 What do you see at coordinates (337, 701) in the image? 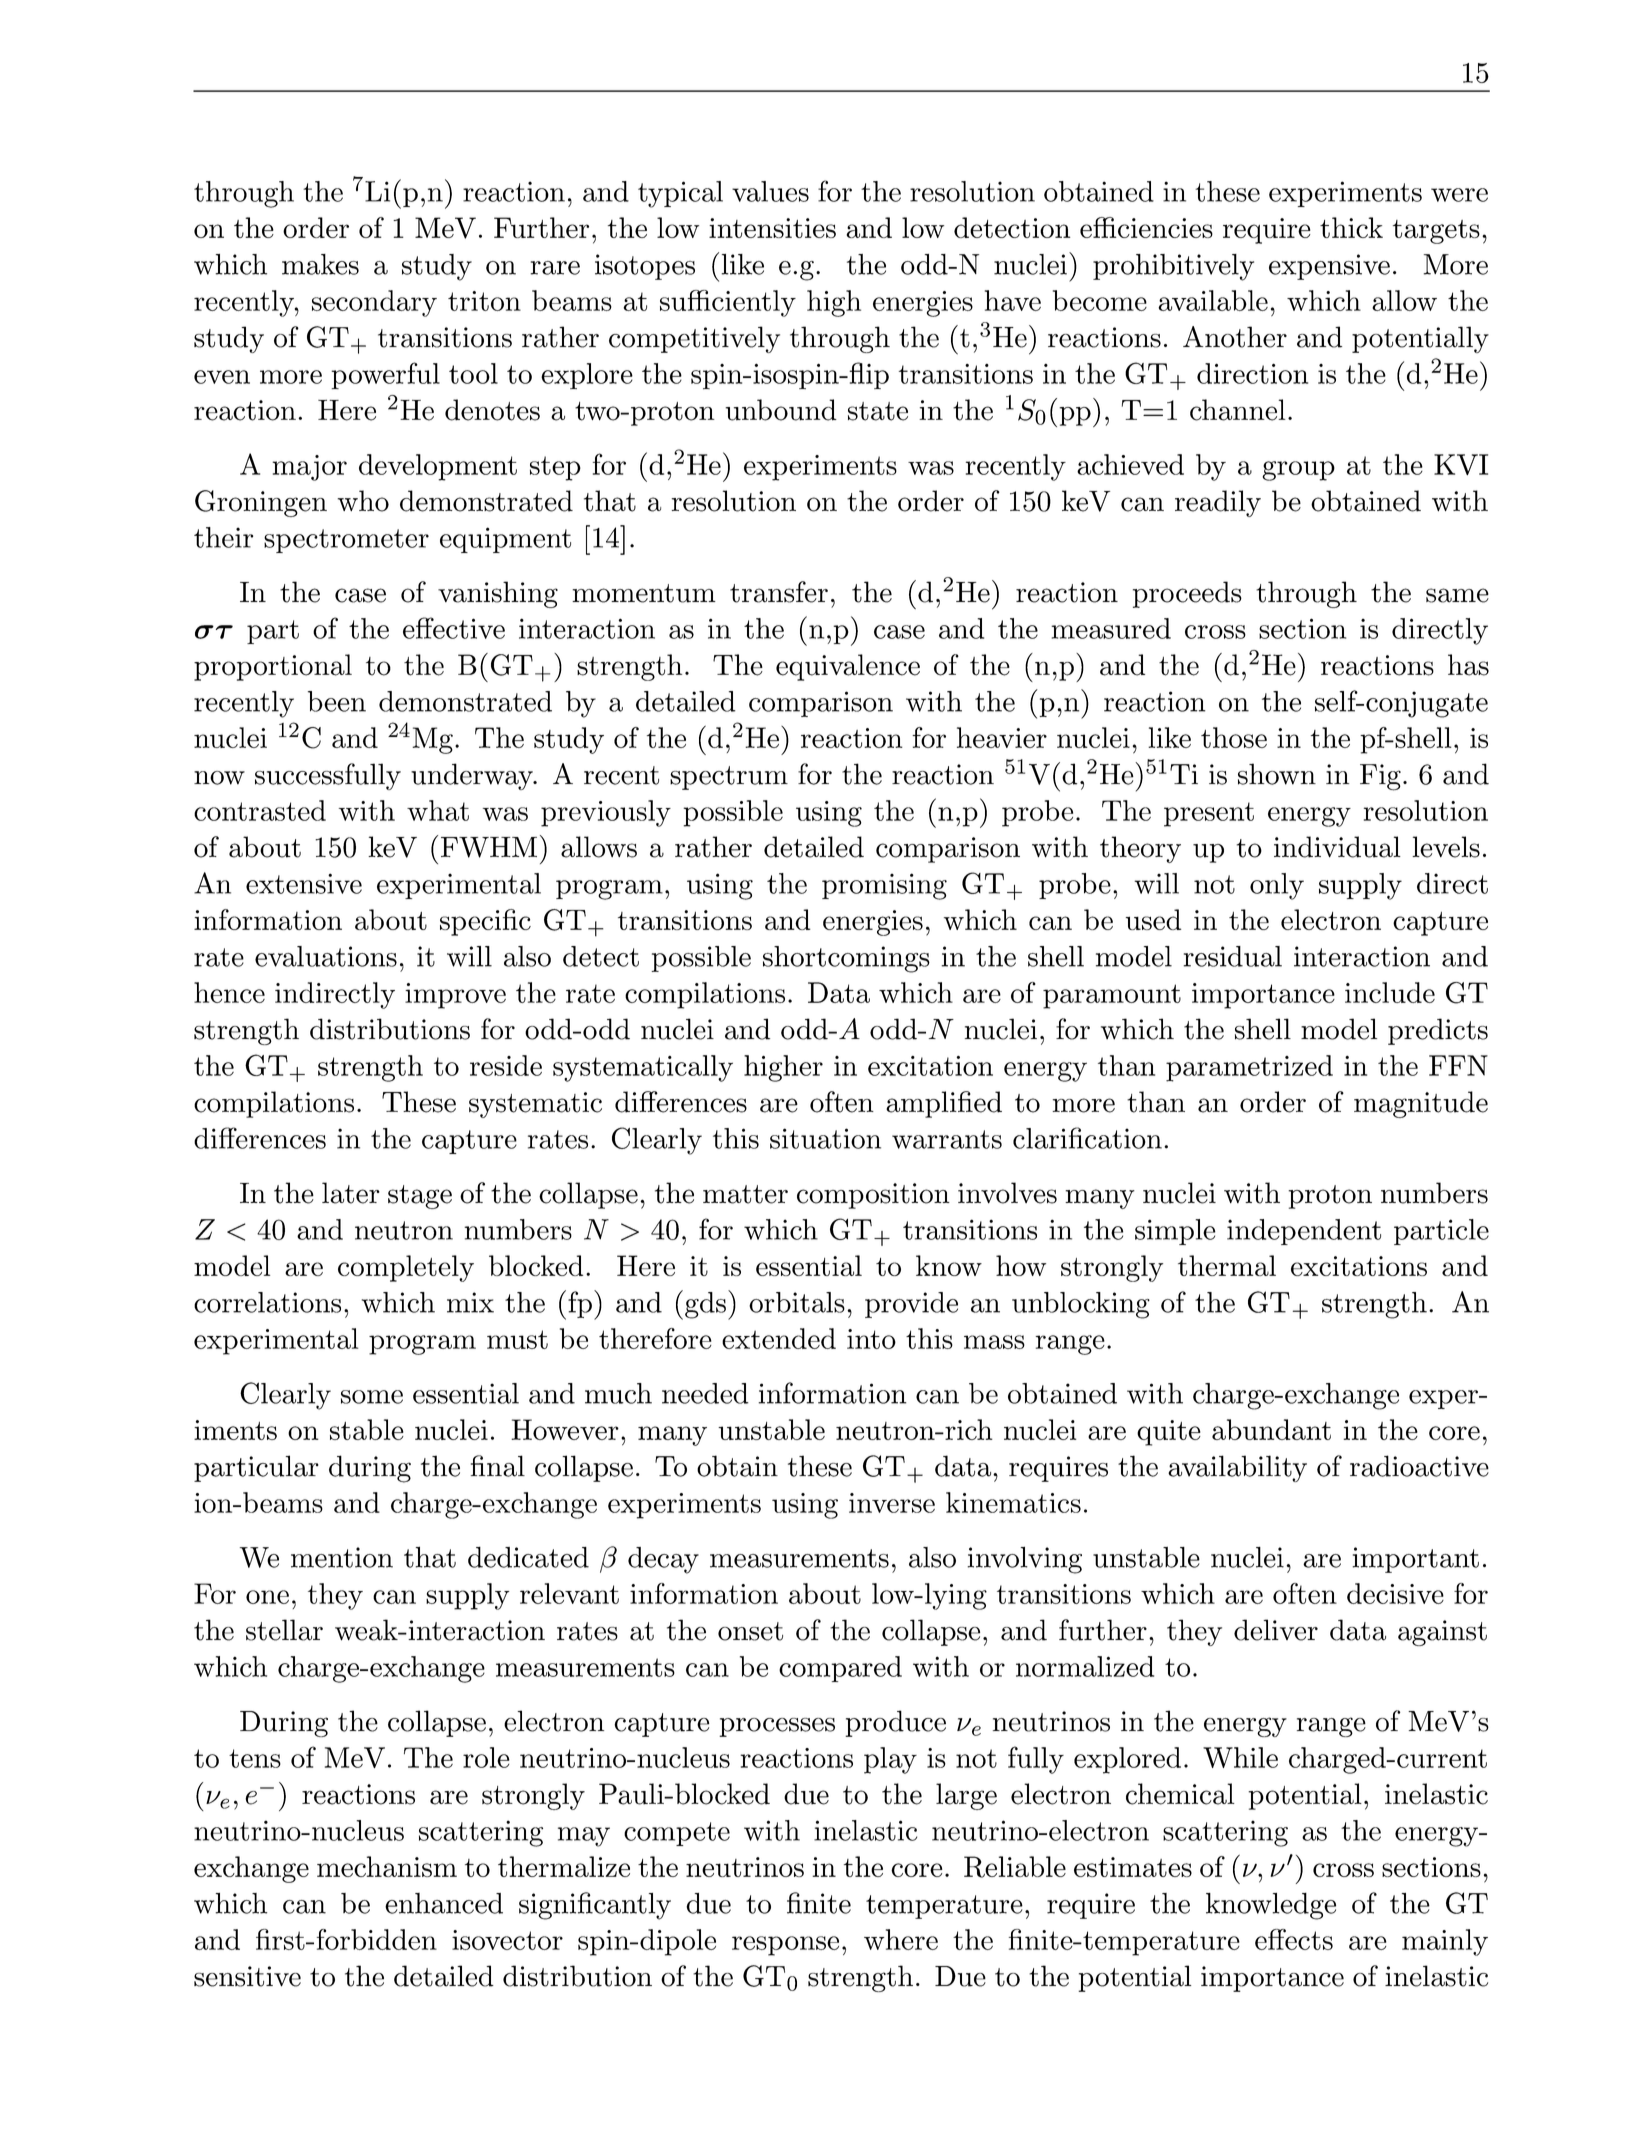
I see `been` at bounding box center [337, 701].
